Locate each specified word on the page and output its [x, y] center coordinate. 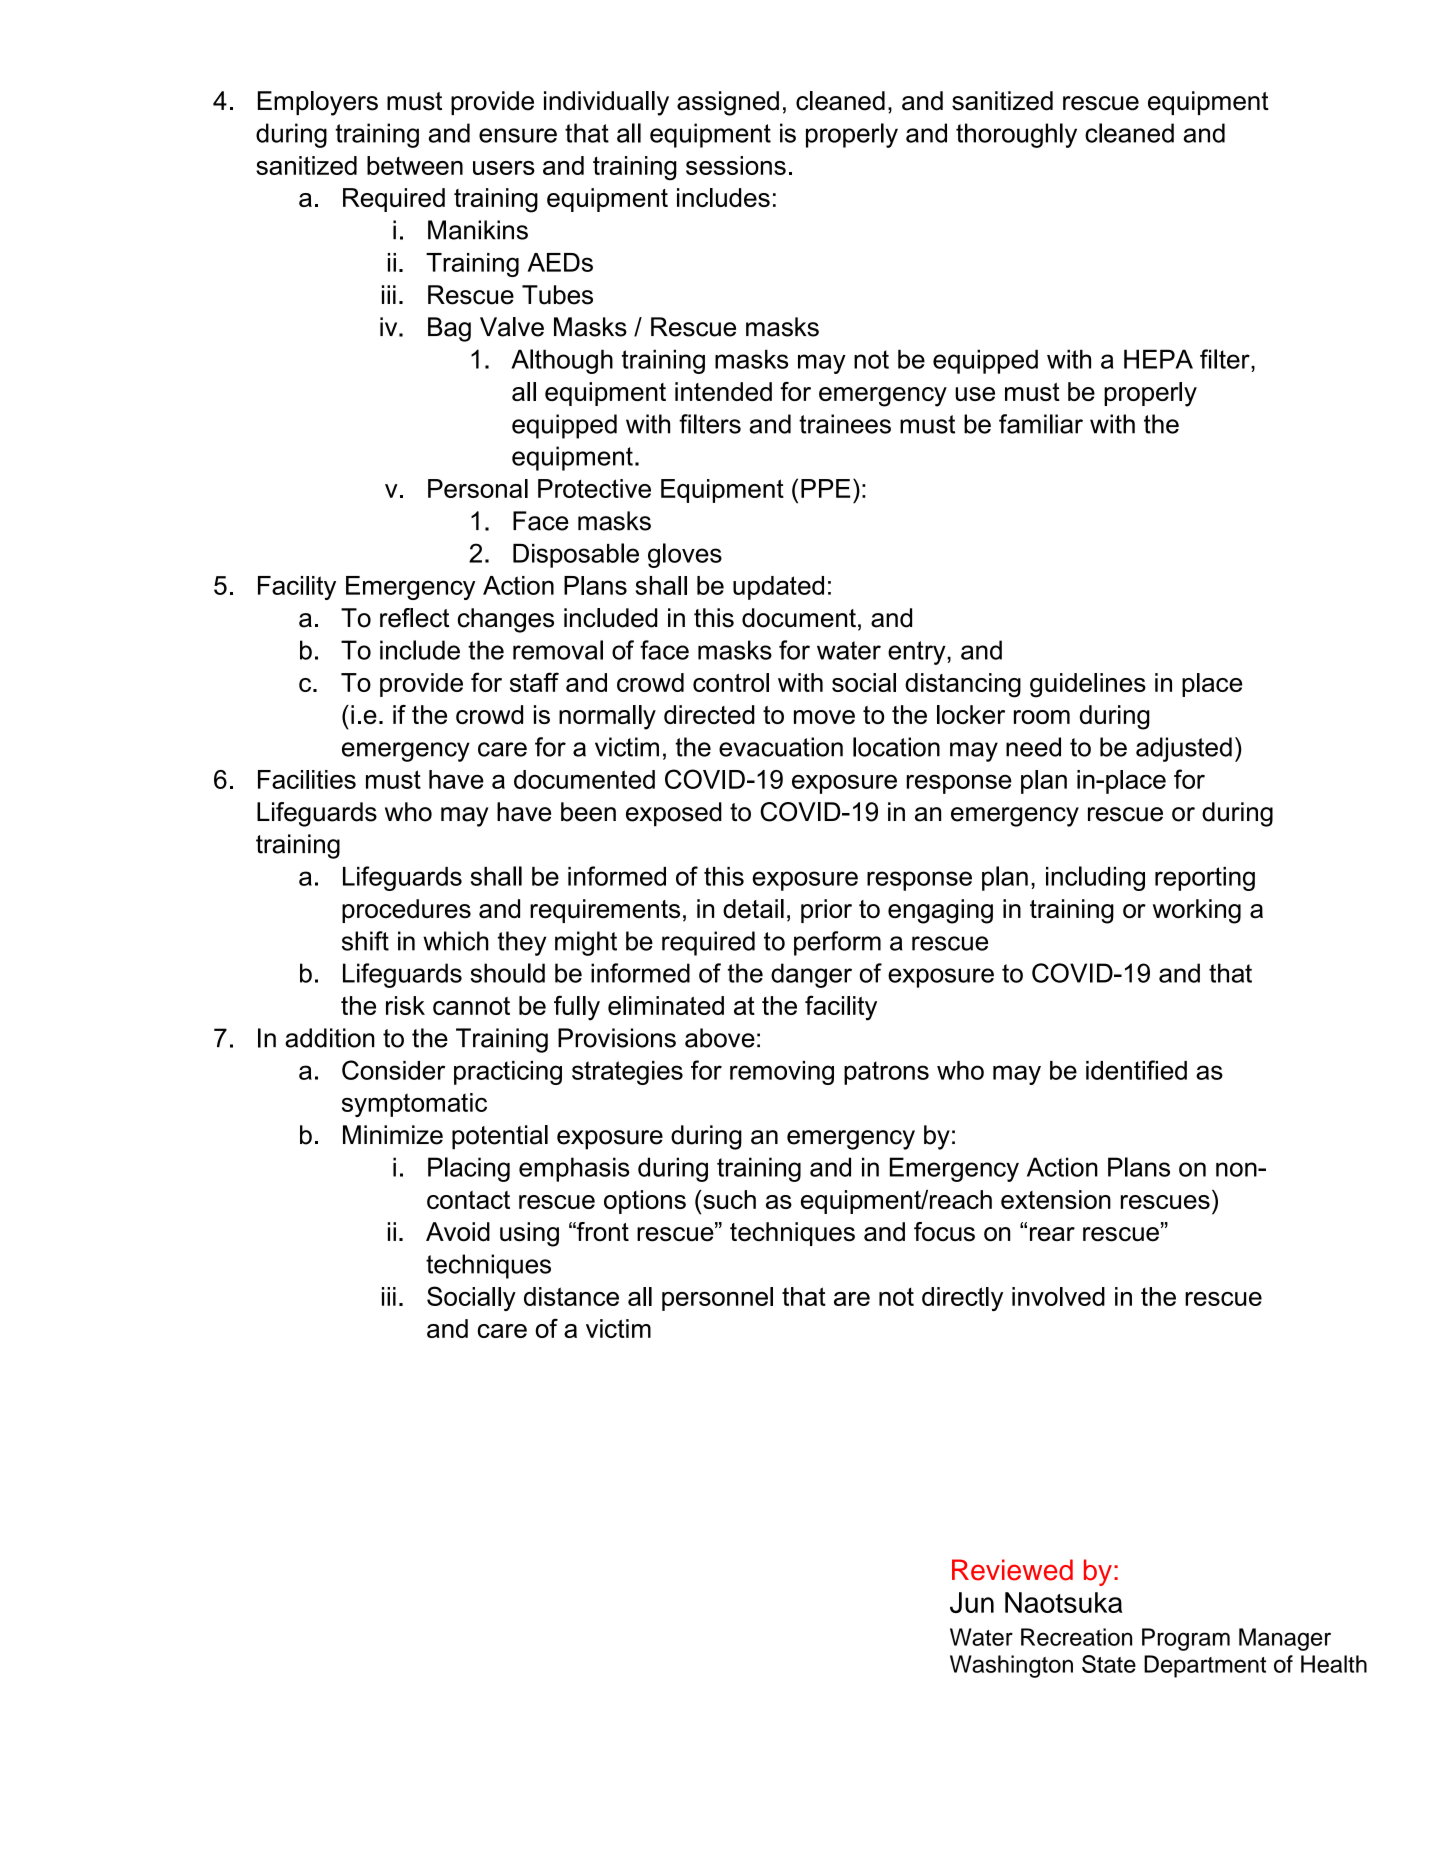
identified [1136, 1070]
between [415, 165]
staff [534, 682]
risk [405, 1005]
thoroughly [1016, 135]
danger [811, 975]
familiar [1041, 424]
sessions [736, 165]
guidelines [1088, 685]
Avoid [458, 1232]
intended [723, 391]
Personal [478, 488]
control [731, 682]
